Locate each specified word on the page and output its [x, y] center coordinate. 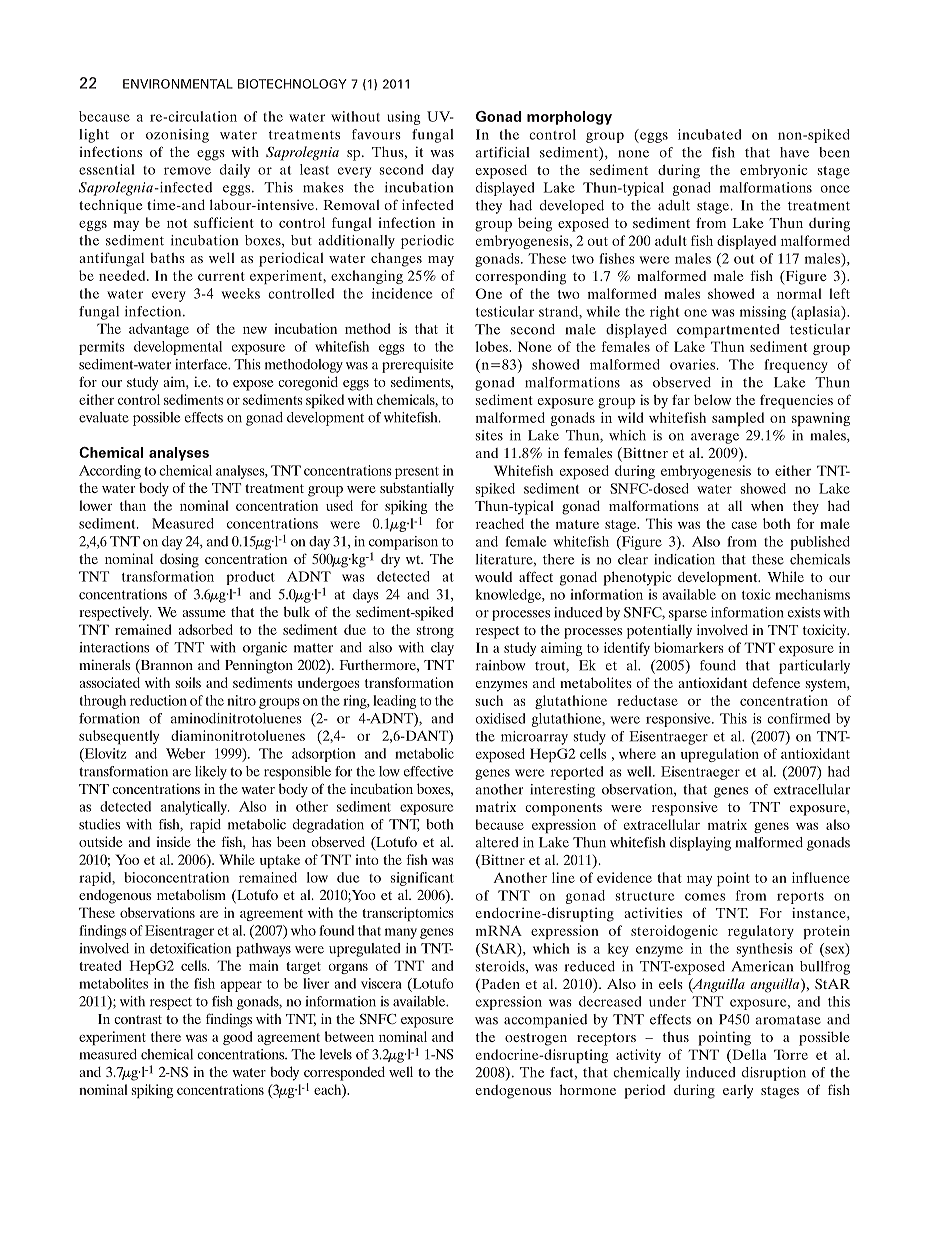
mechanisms [812, 594]
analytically [195, 808]
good [237, 1038]
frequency [796, 366]
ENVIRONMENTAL [178, 84]
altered [497, 842]
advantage [159, 330]
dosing [179, 560]
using [403, 118]
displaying [700, 844]
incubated [709, 134]
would [493, 577]
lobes [493, 346]
